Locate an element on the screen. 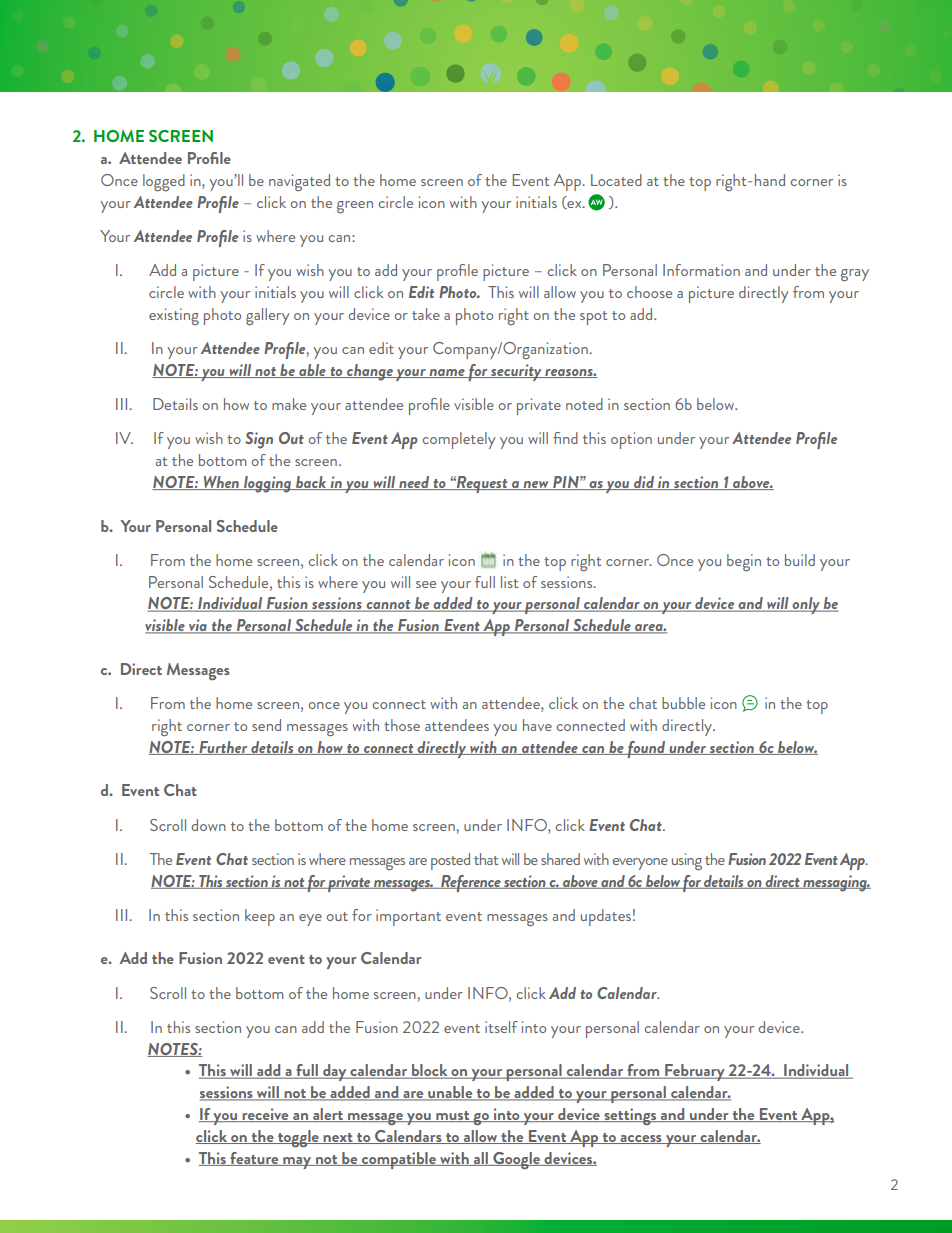  Further is located at coordinates (223, 748).
